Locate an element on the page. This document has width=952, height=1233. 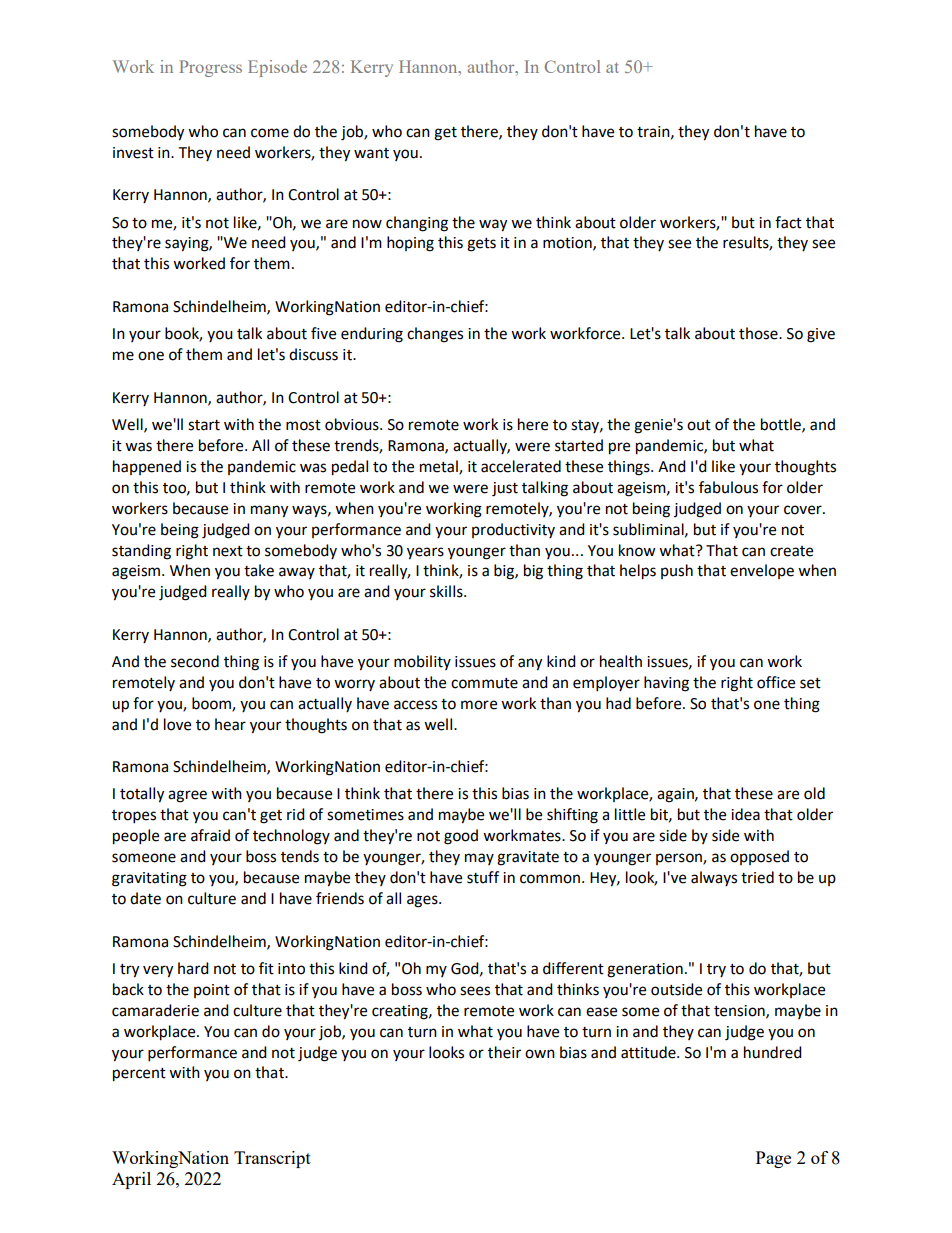
office is located at coordinates (776, 682).
